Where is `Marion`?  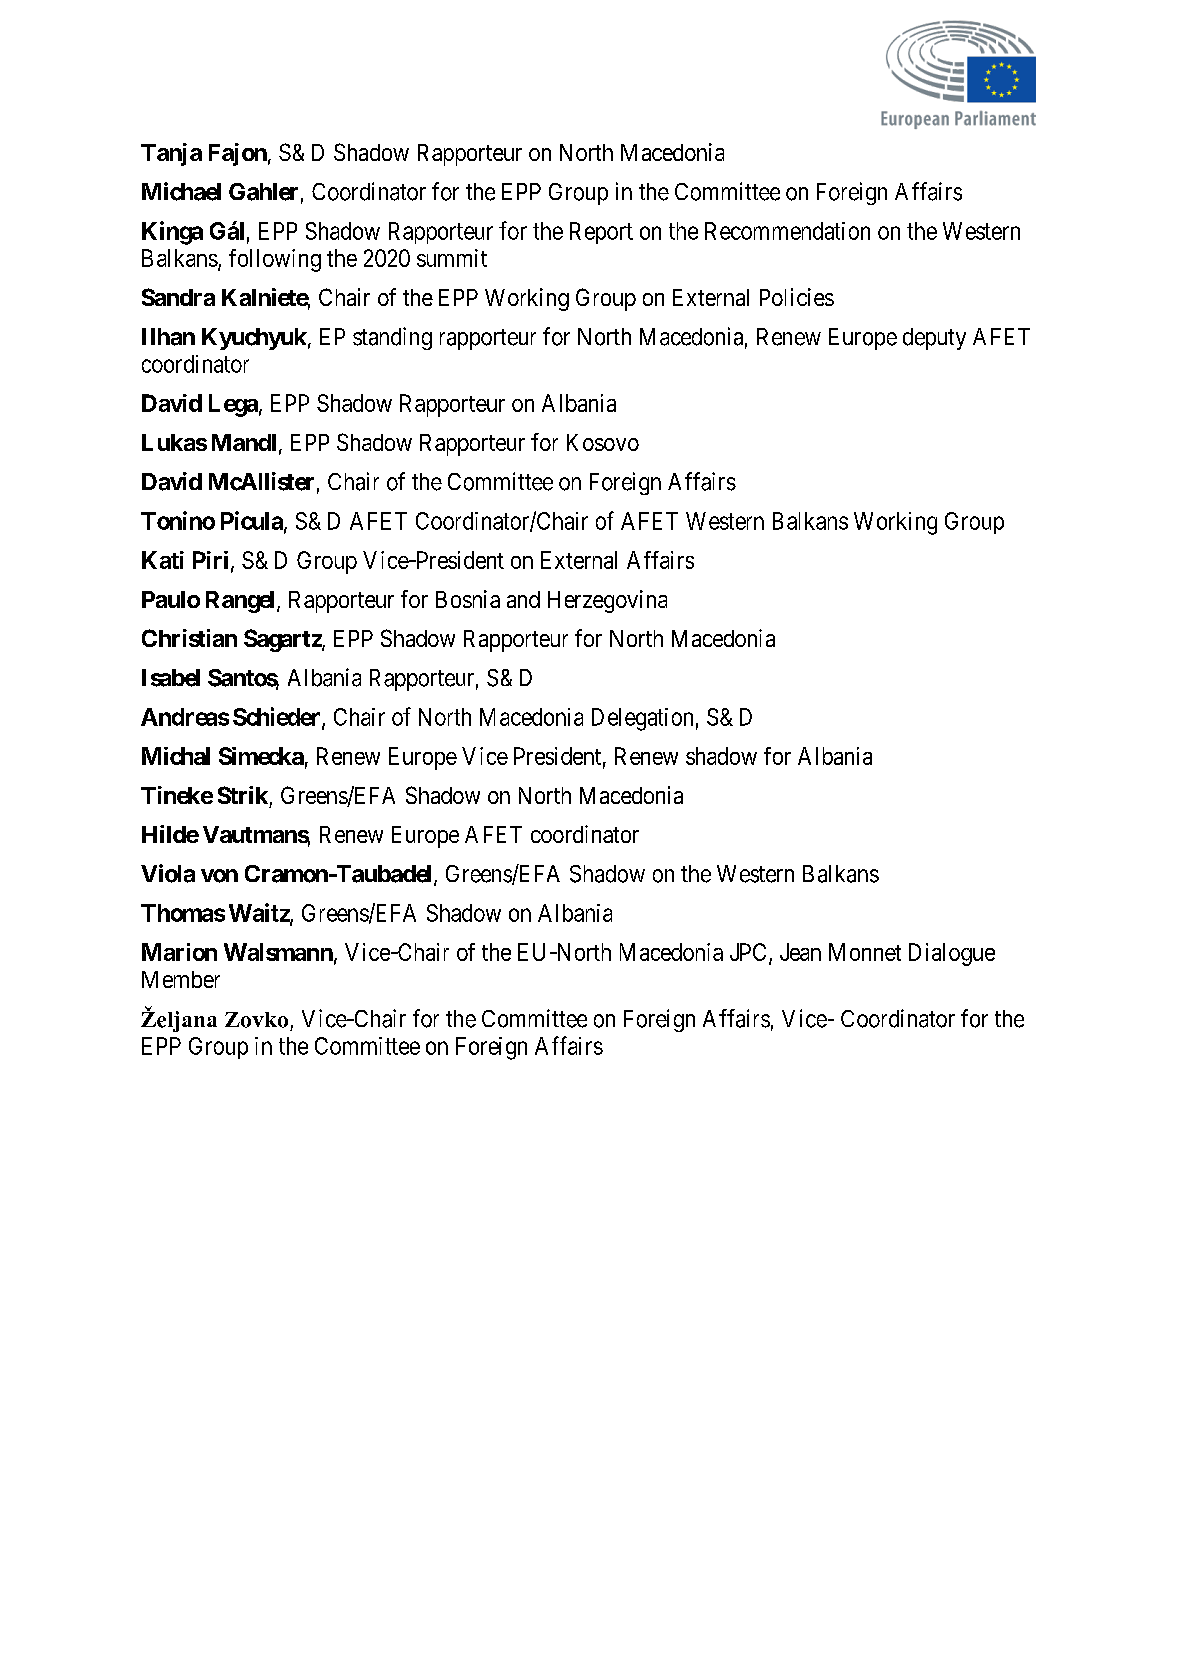 Marion is located at coordinates (179, 952).
